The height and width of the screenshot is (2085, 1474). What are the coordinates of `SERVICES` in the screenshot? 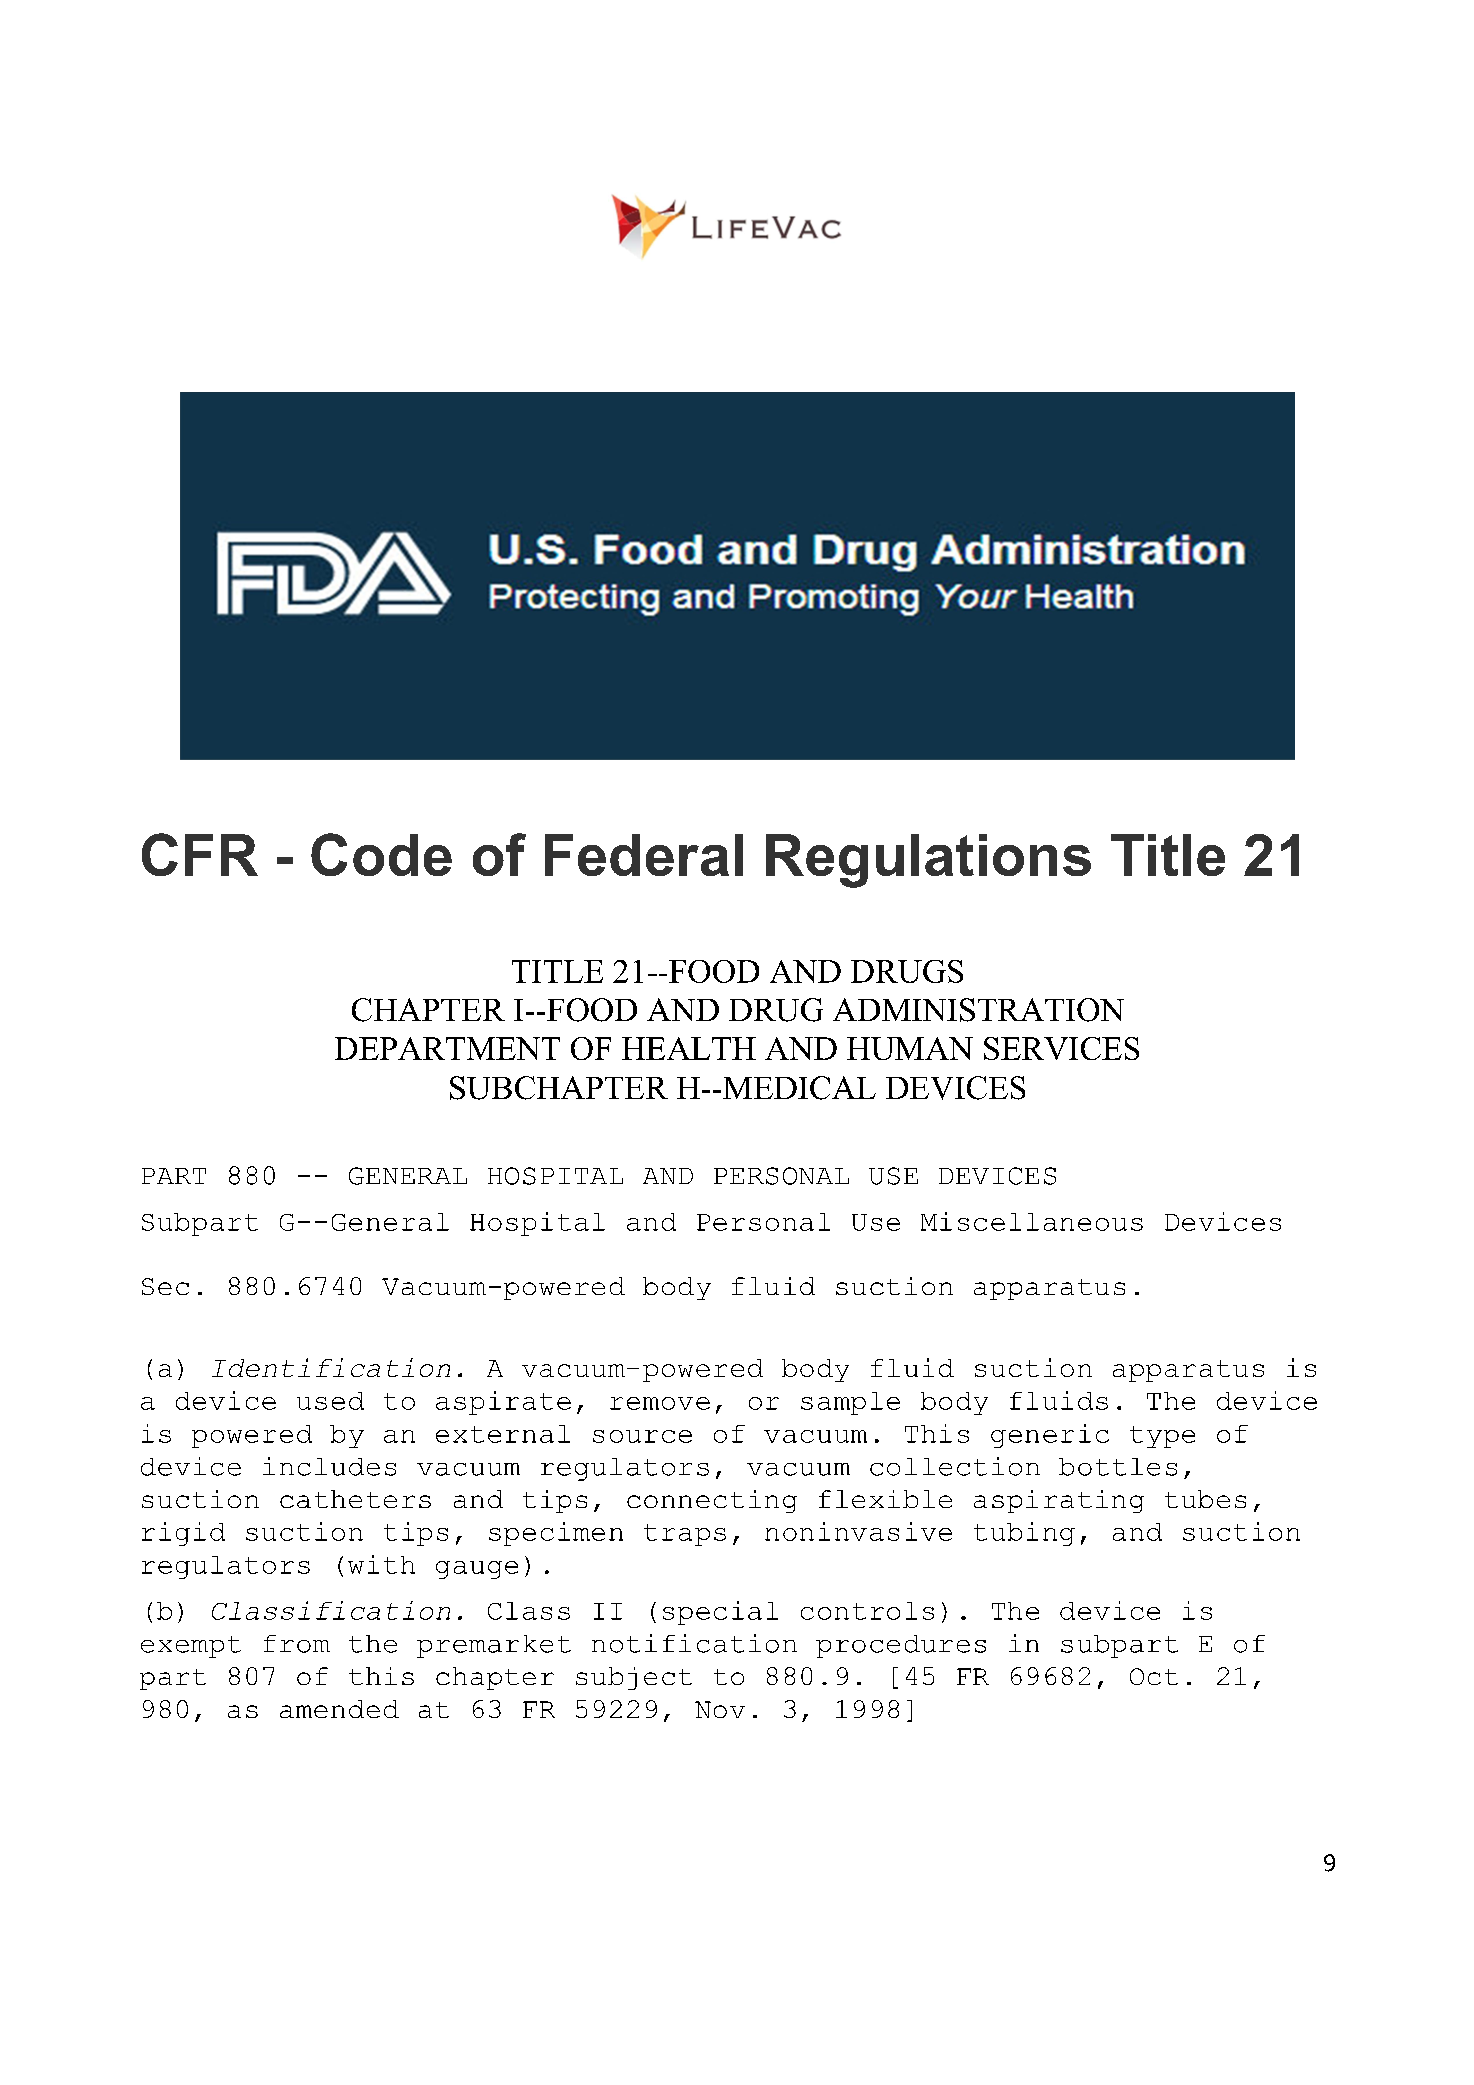 It's located at (1061, 1048).
